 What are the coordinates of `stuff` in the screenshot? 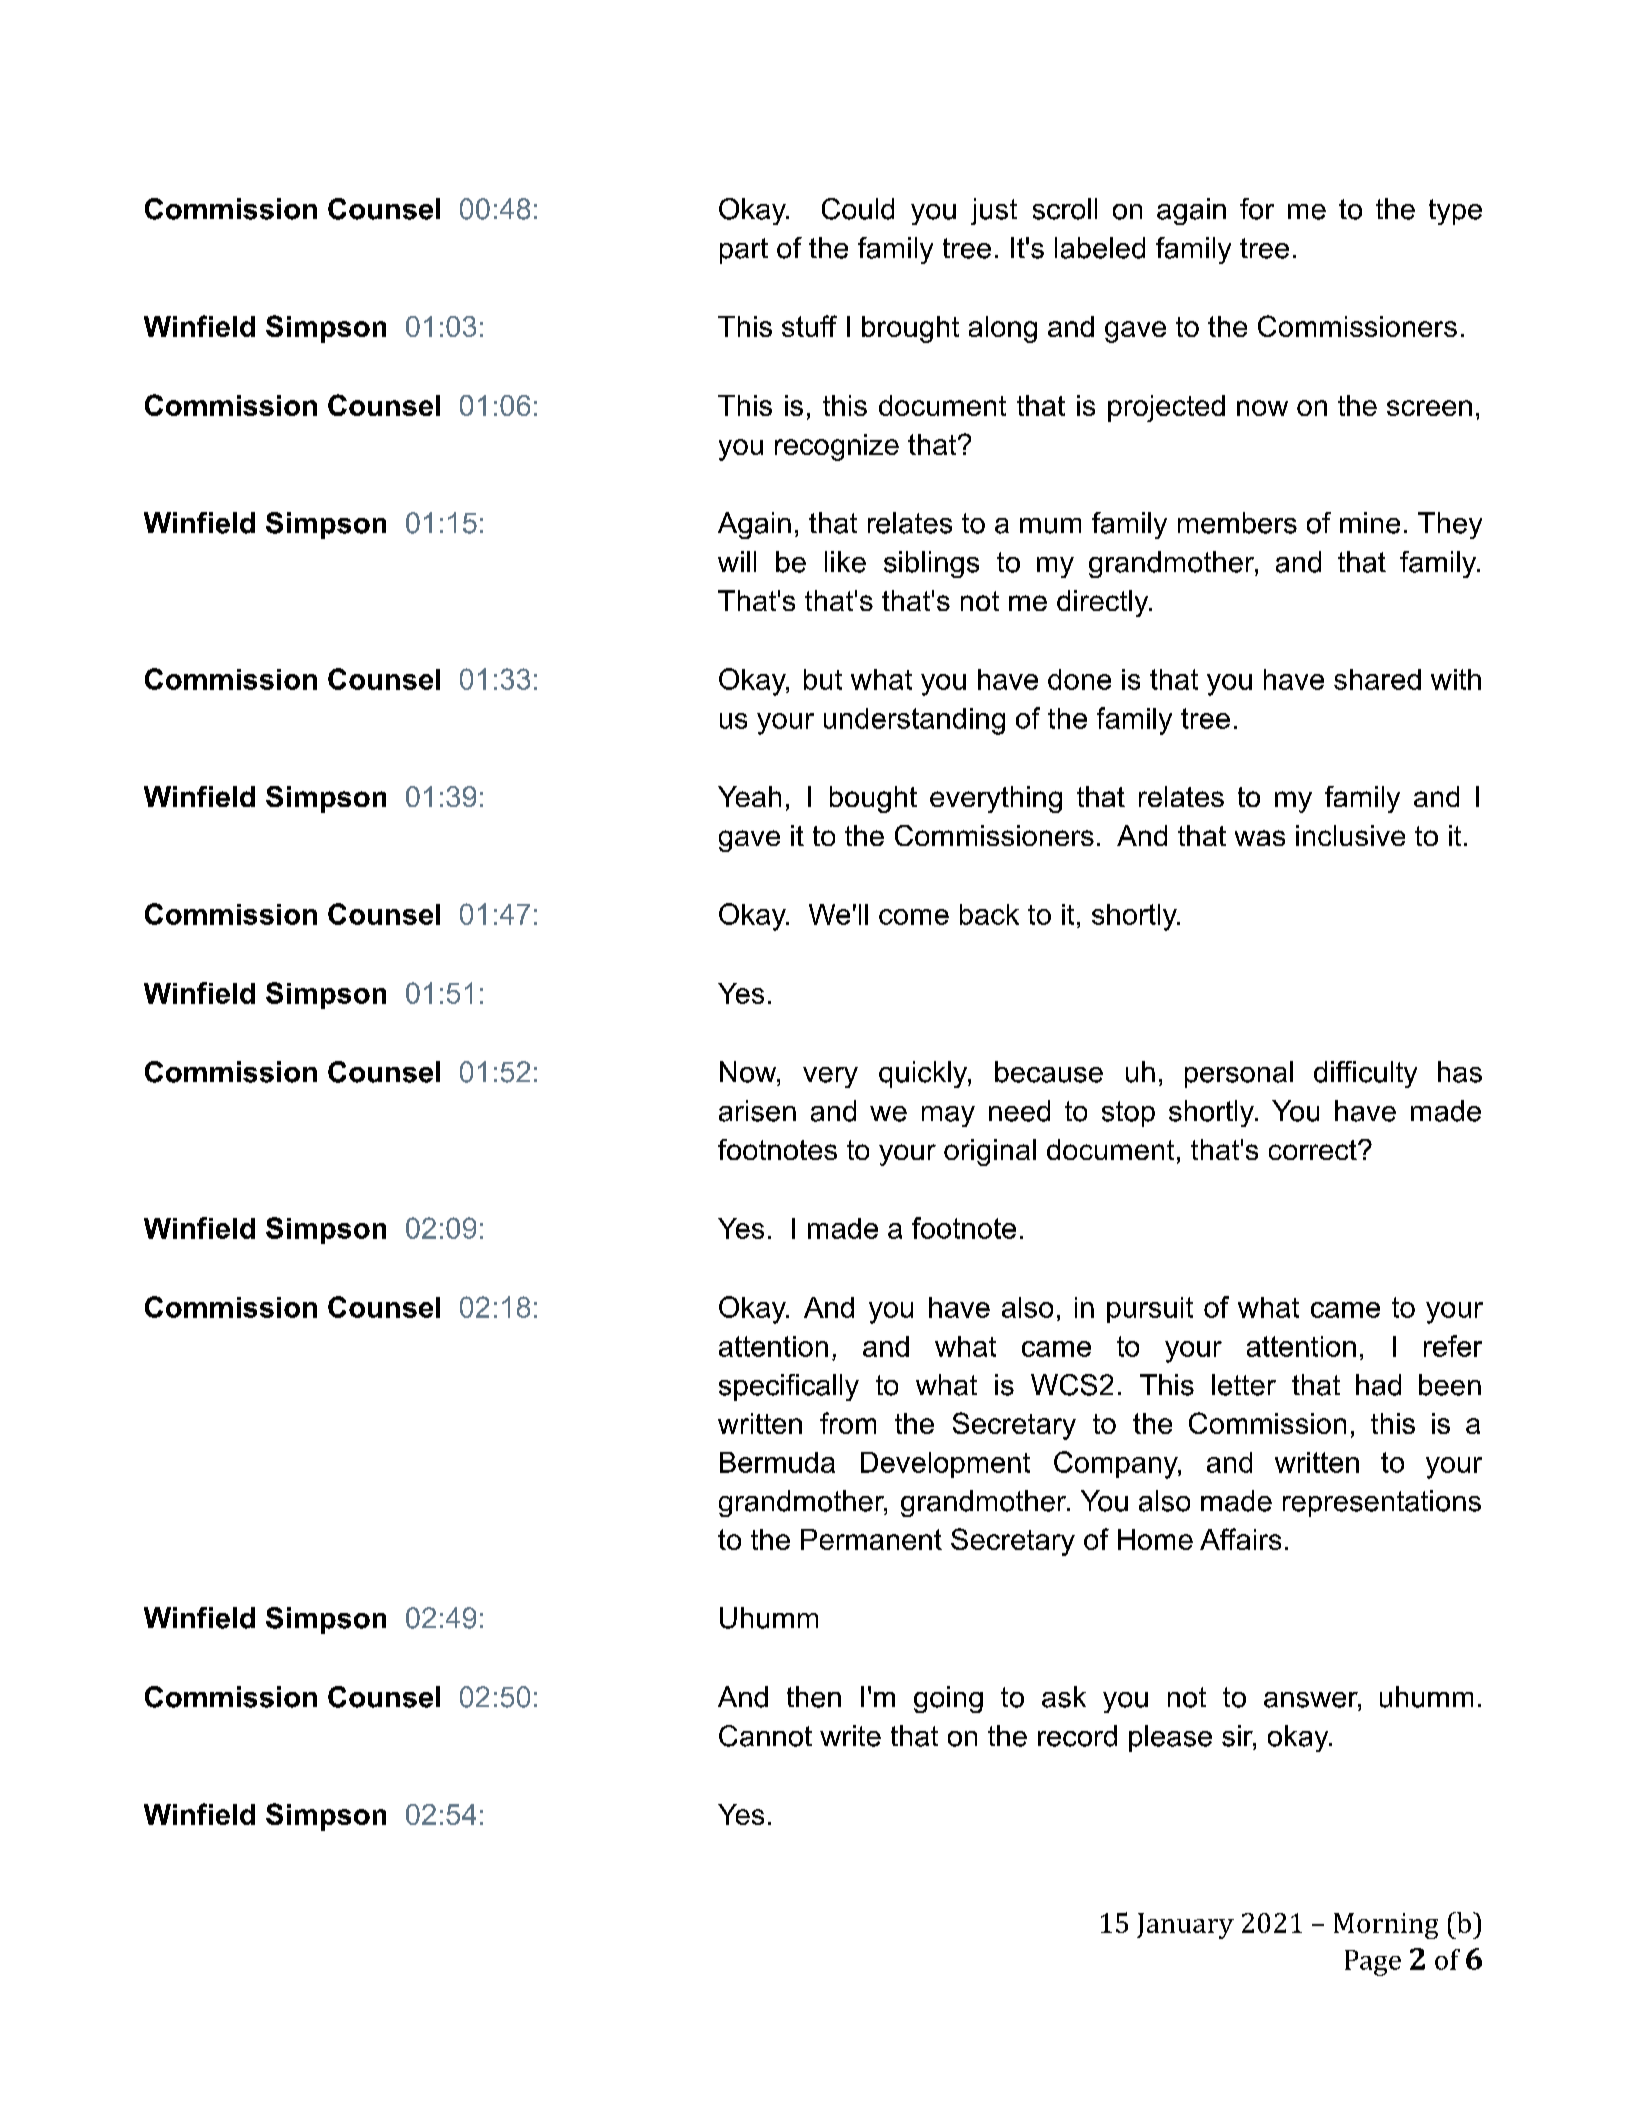 It's located at (809, 326).
